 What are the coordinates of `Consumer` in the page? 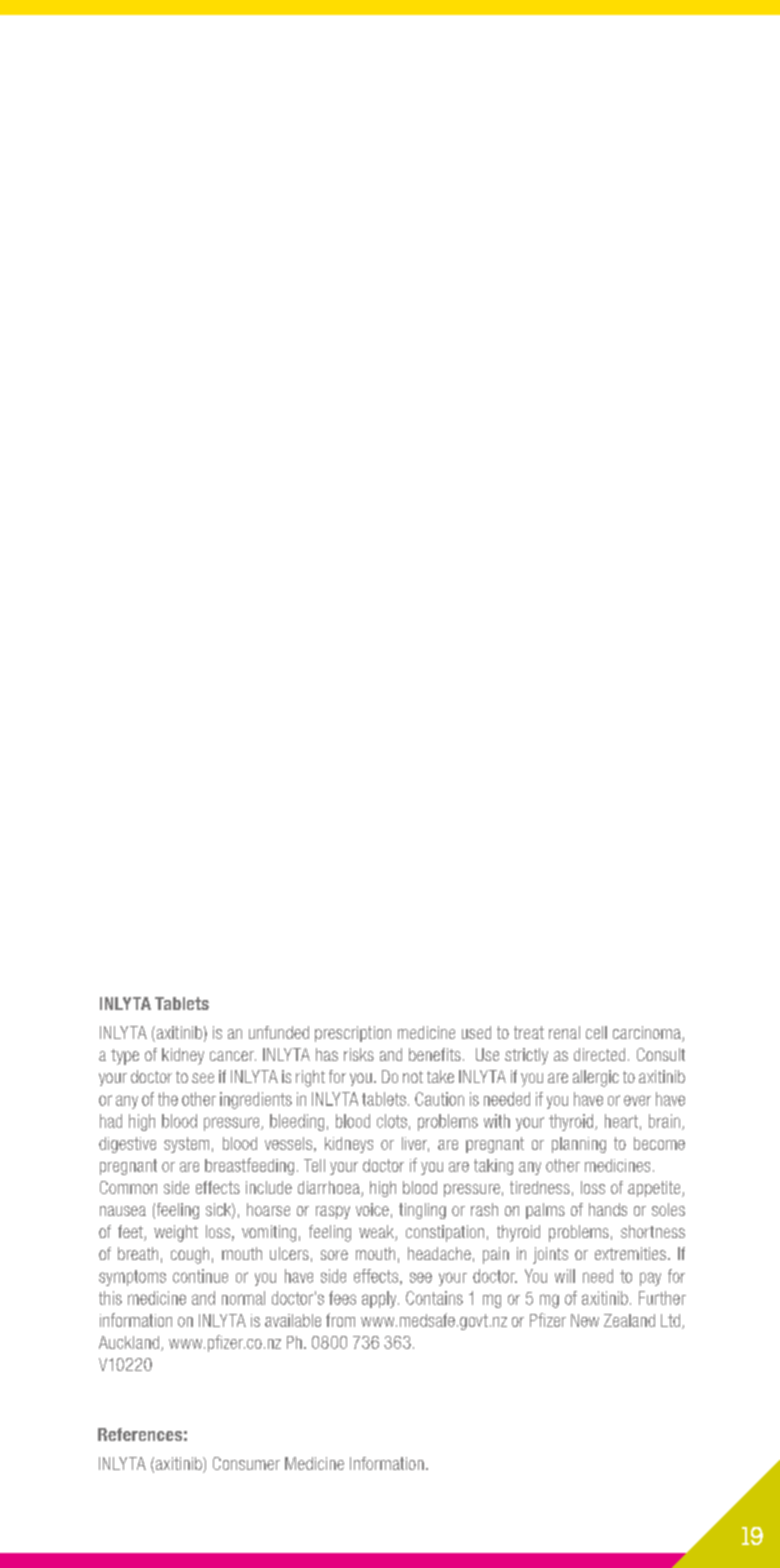 It's located at (246, 1463).
